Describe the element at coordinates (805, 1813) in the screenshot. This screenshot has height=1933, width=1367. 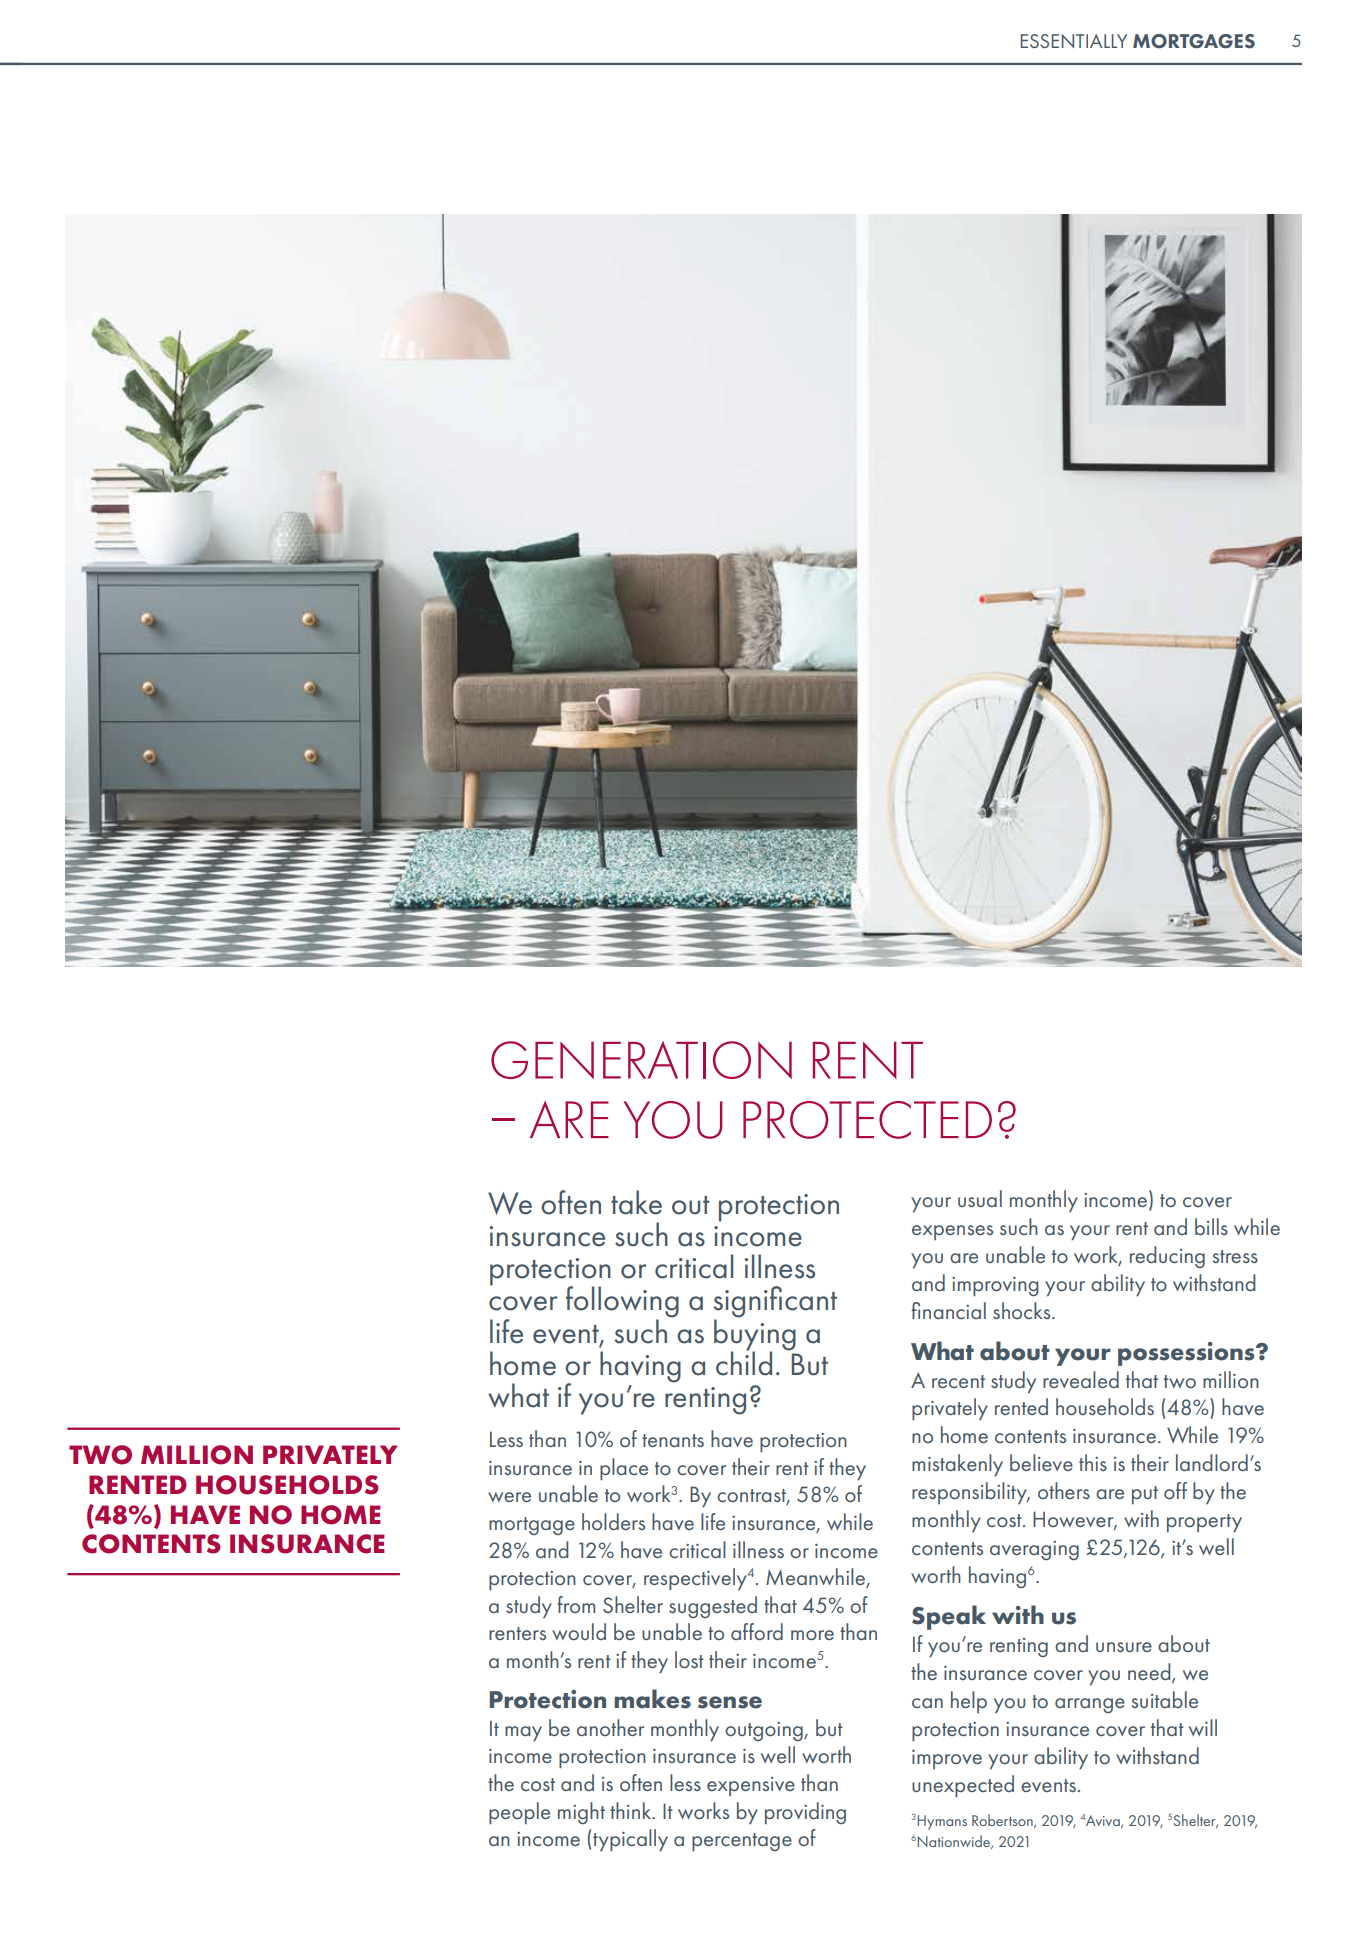
I see `providing` at that location.
